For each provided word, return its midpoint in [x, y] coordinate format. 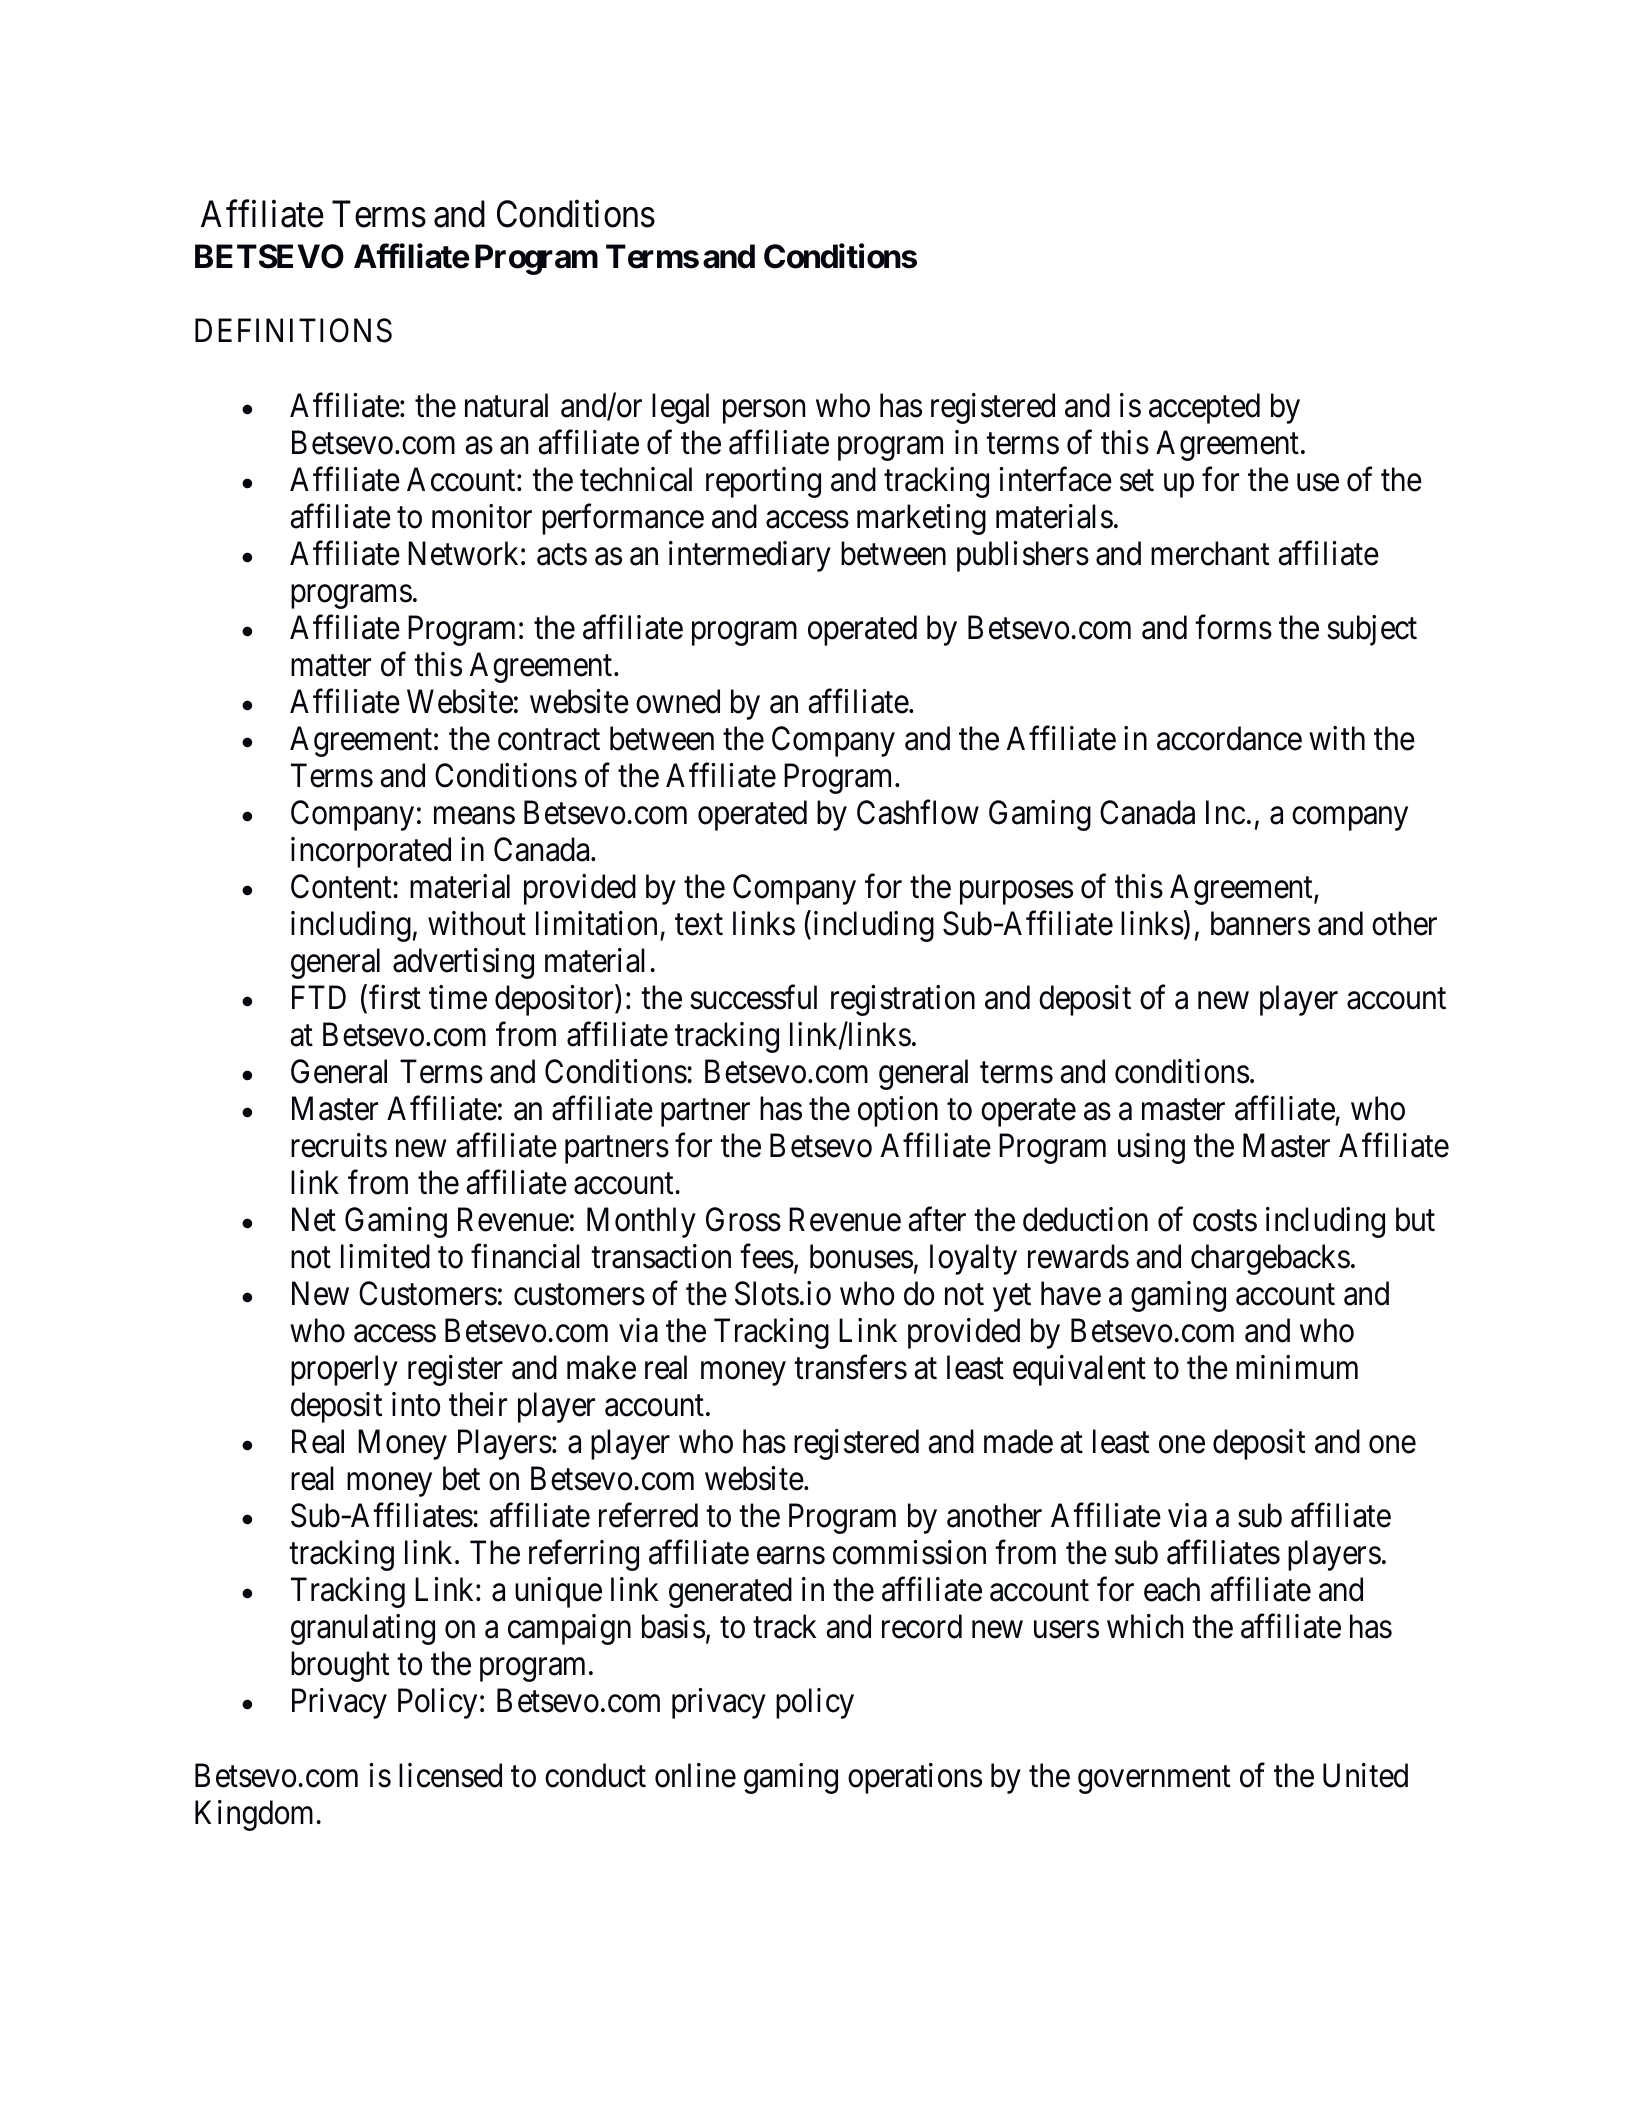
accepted [1204, 408]
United [1365, 1775]
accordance [1229, 738]
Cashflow [918, 812]
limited [385, 1256]
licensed [450, 1775]
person [764, 412]
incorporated [371, 852]
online [695, 1775]
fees [767, 1256]
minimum [1297, 1367]
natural [506, 405]
